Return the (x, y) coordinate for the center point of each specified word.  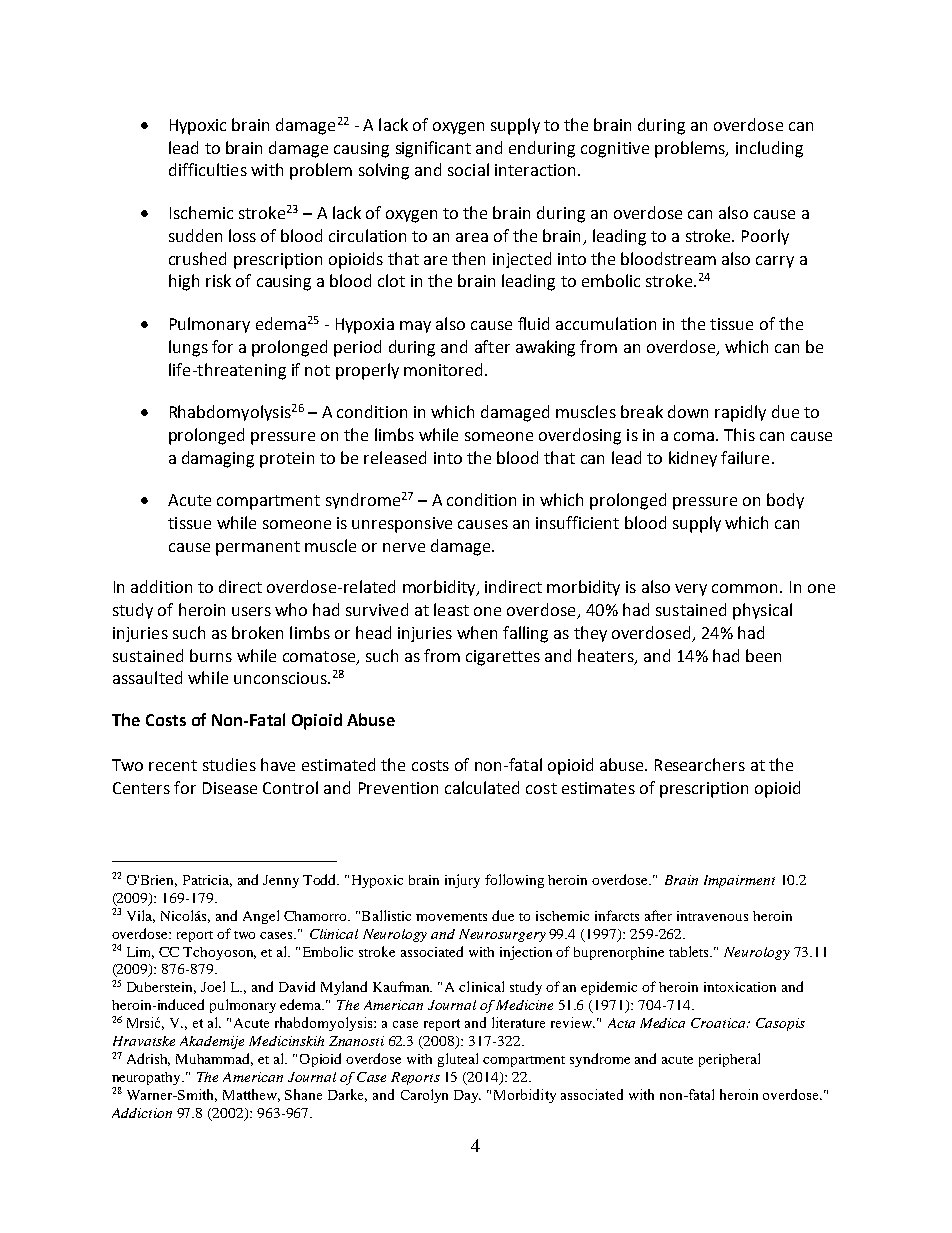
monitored (443, 369)
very (691, 590)
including (769, 149)
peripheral (729, 1060)
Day (467, 1096)
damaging (218, 459)
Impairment (739, 881)
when (477, 632)
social (468, 169)
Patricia (207, 881)
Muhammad (214, 1059)
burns (211, 655)
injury (462, 881)
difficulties (208, 169)
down (688, 411)
